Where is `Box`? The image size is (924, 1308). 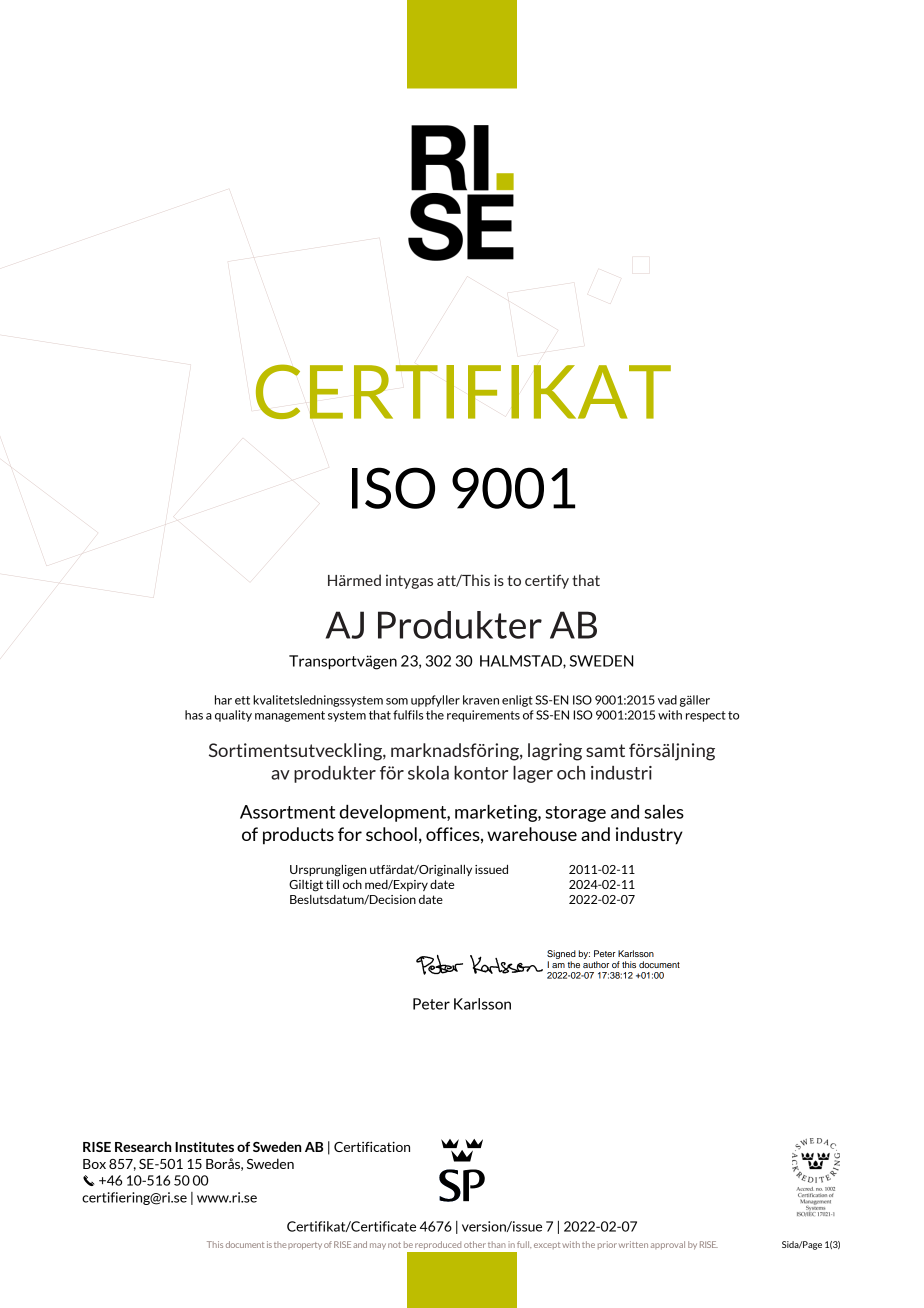 Box is located at coordinates (94, 1164).
